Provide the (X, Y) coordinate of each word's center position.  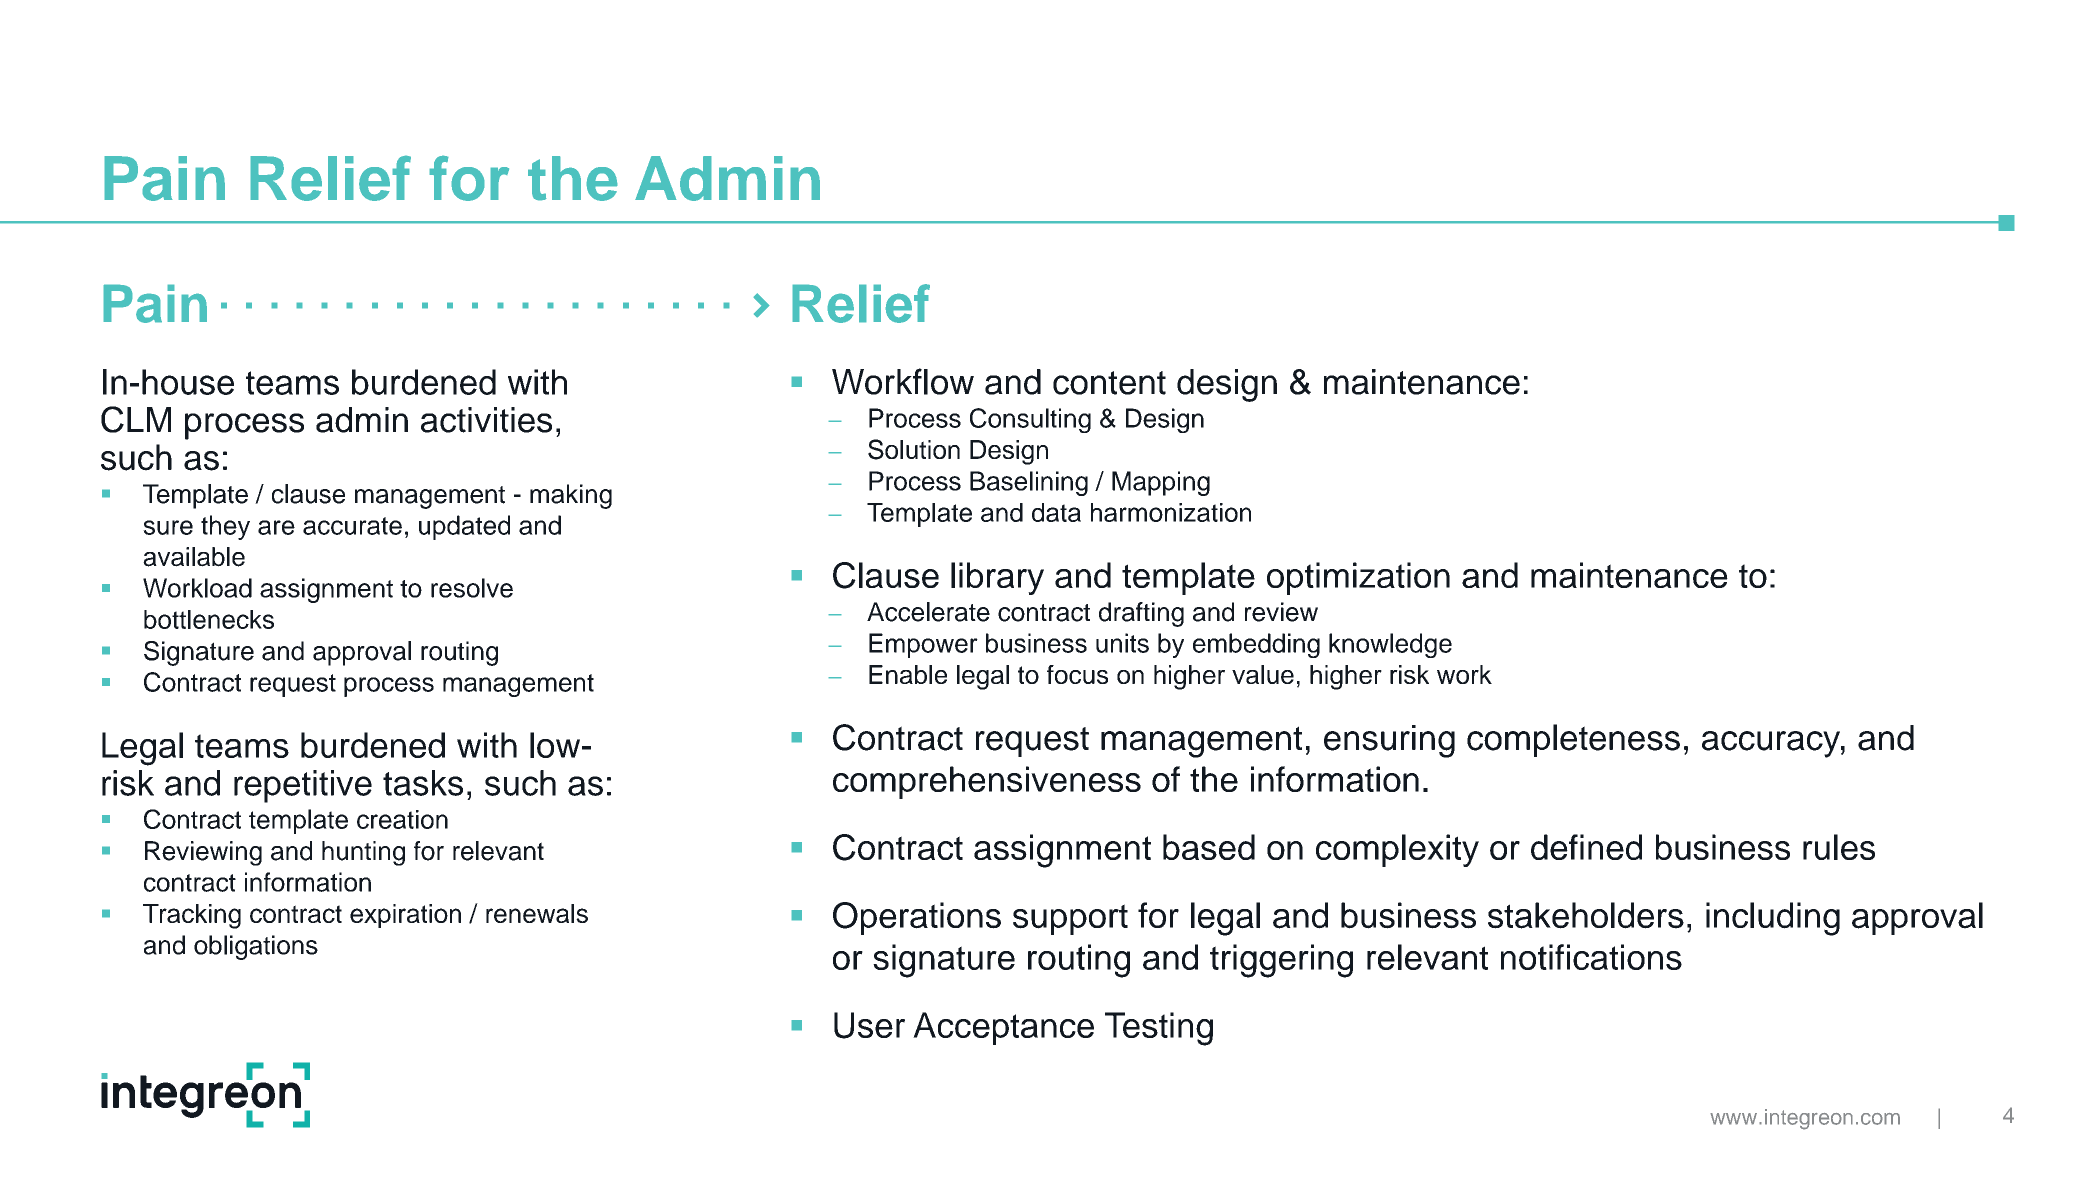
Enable (908, 674)
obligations (256, 947)
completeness (1573, 740)
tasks (423, 783)
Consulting (1030, 420)
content (1109, 383)
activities (486, 420)
